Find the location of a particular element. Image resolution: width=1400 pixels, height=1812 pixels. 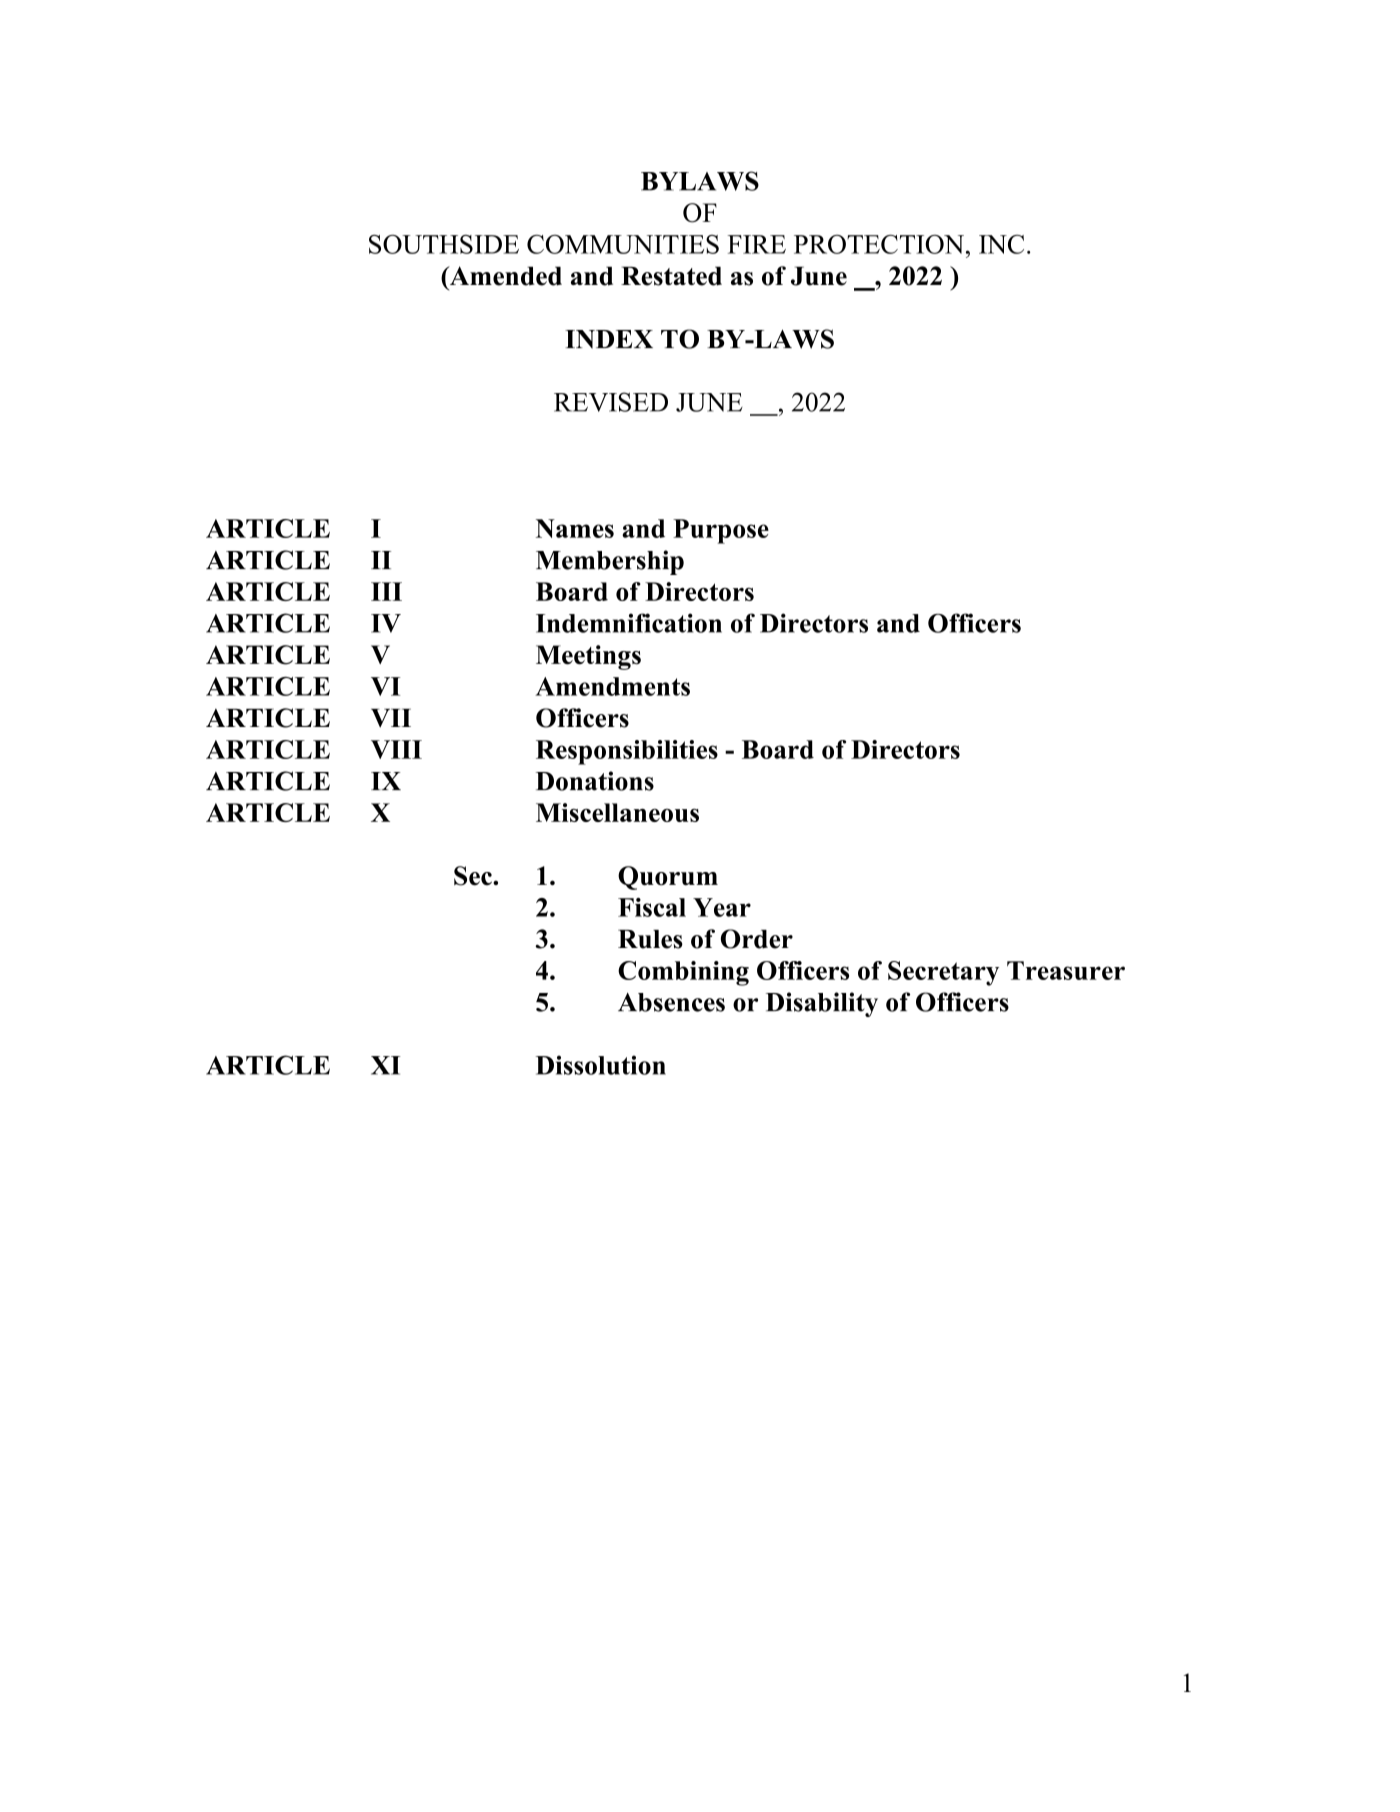

INC is located at coordinates (1001, 244).
